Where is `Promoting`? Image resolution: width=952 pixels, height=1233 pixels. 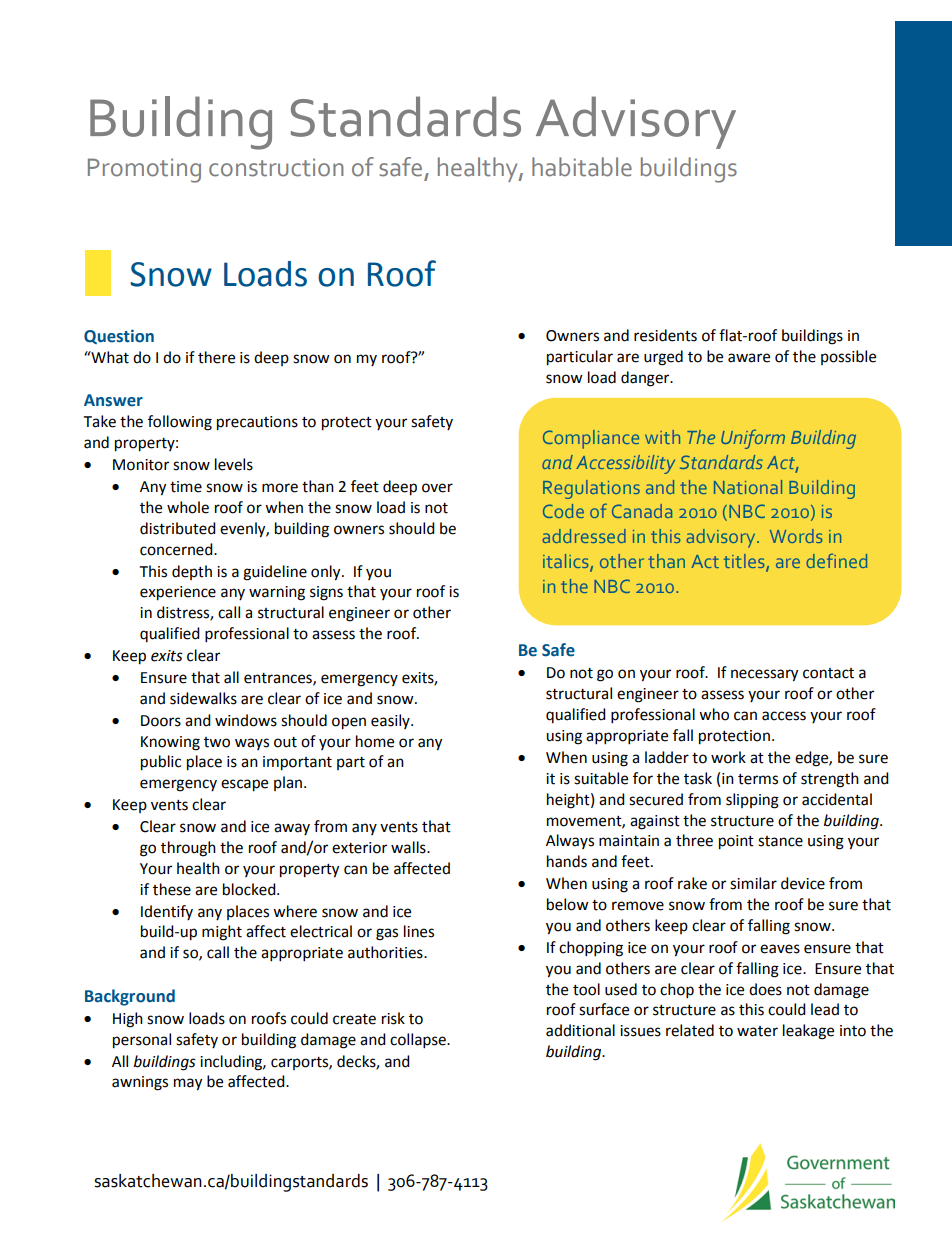 Promoting is located at coordinates (144, 170).
